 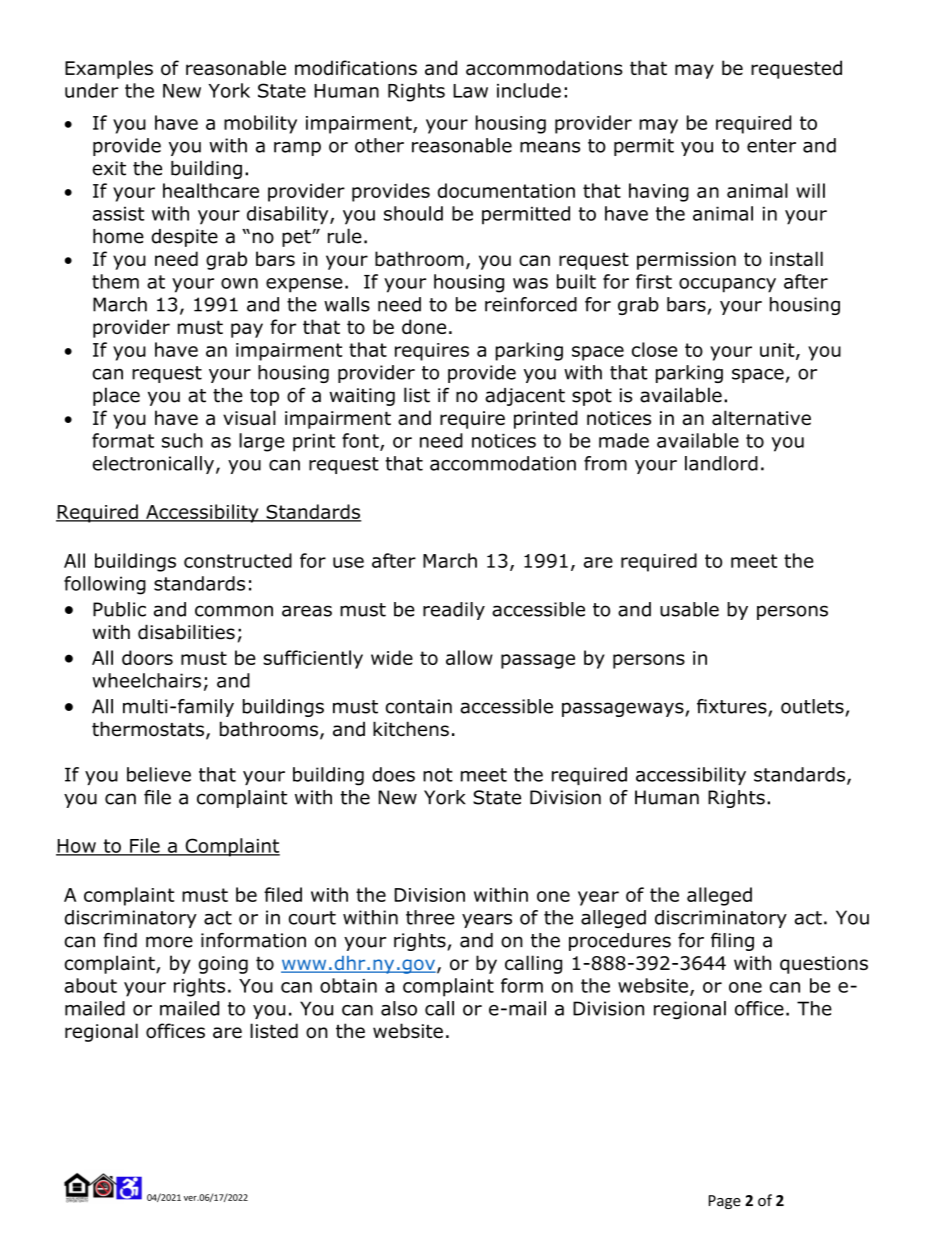 I want to click on done, so click(x=424, y=326).
